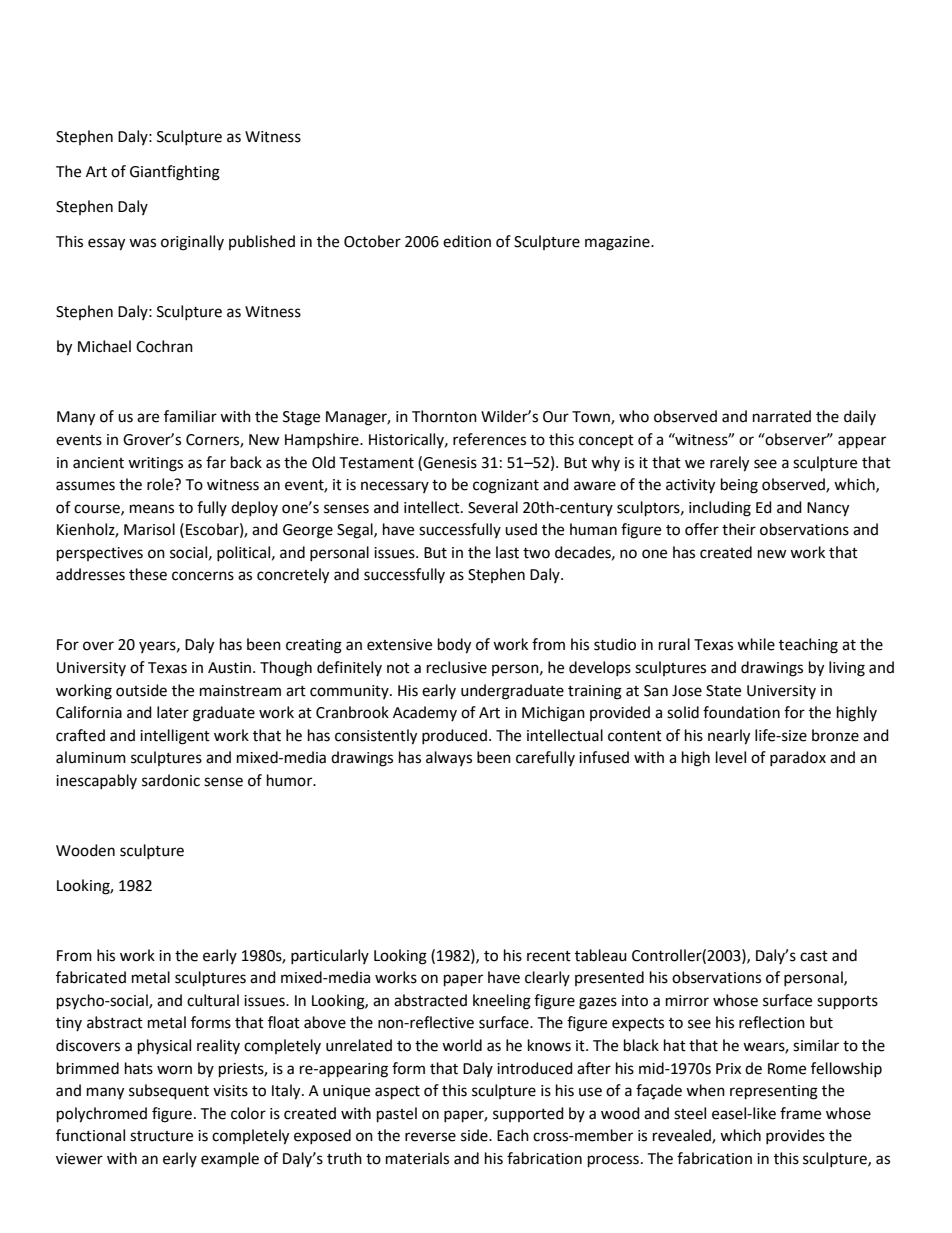 This screenshot has height=1233, width=952. I want to click on foundation, so click(741, 712).
